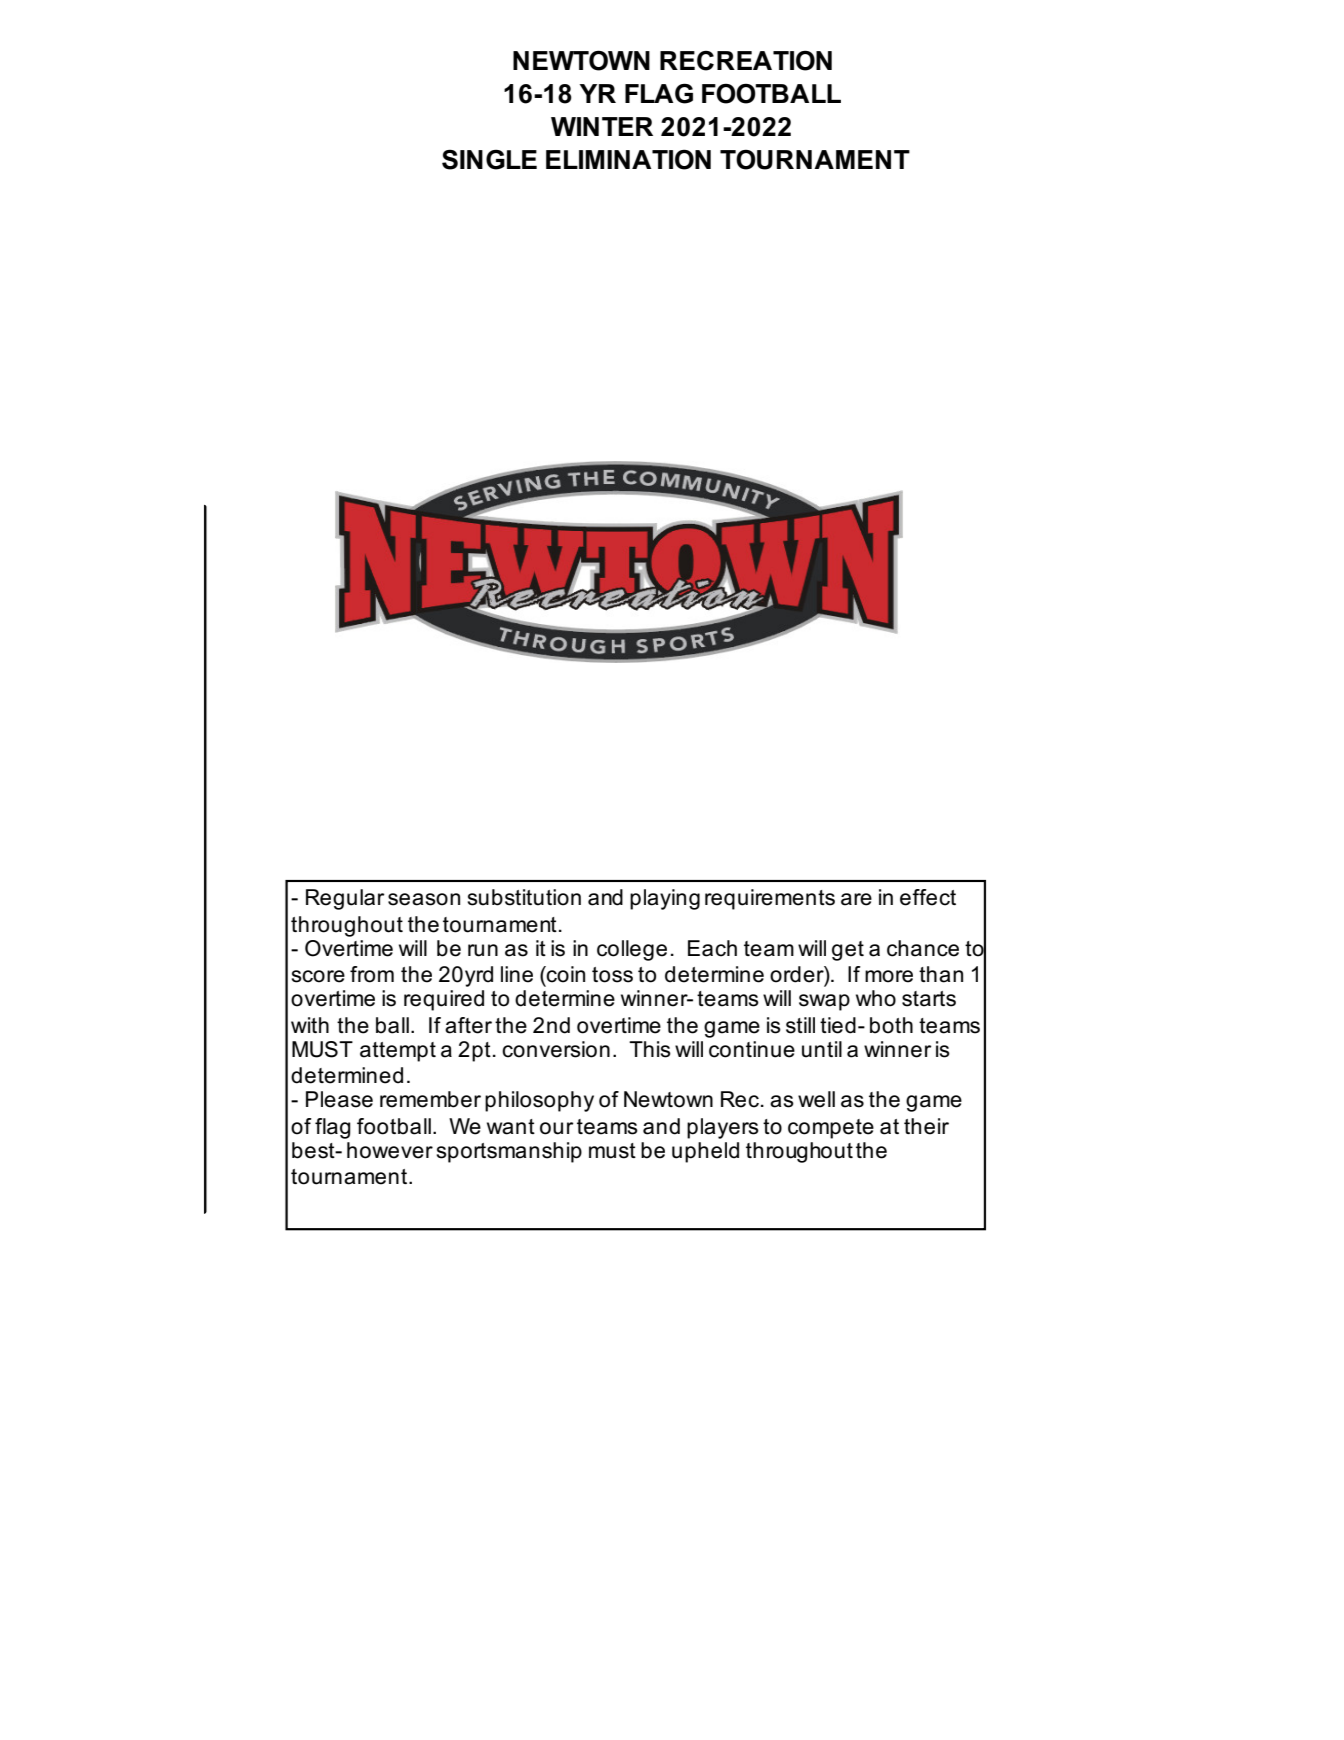  I want to click on playing, so click(665, 899).
